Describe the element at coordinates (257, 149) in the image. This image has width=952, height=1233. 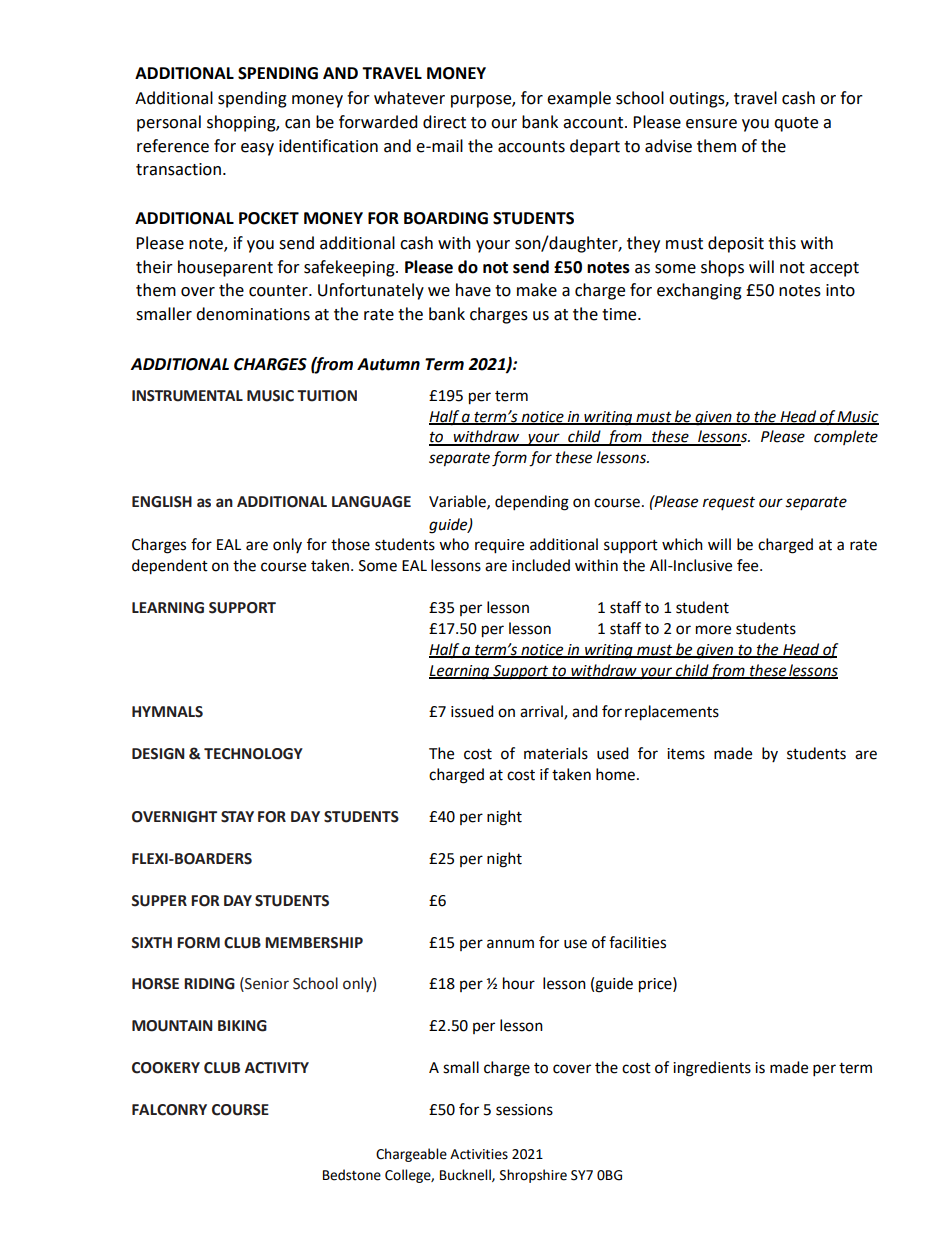
I see `easy` at that location.
